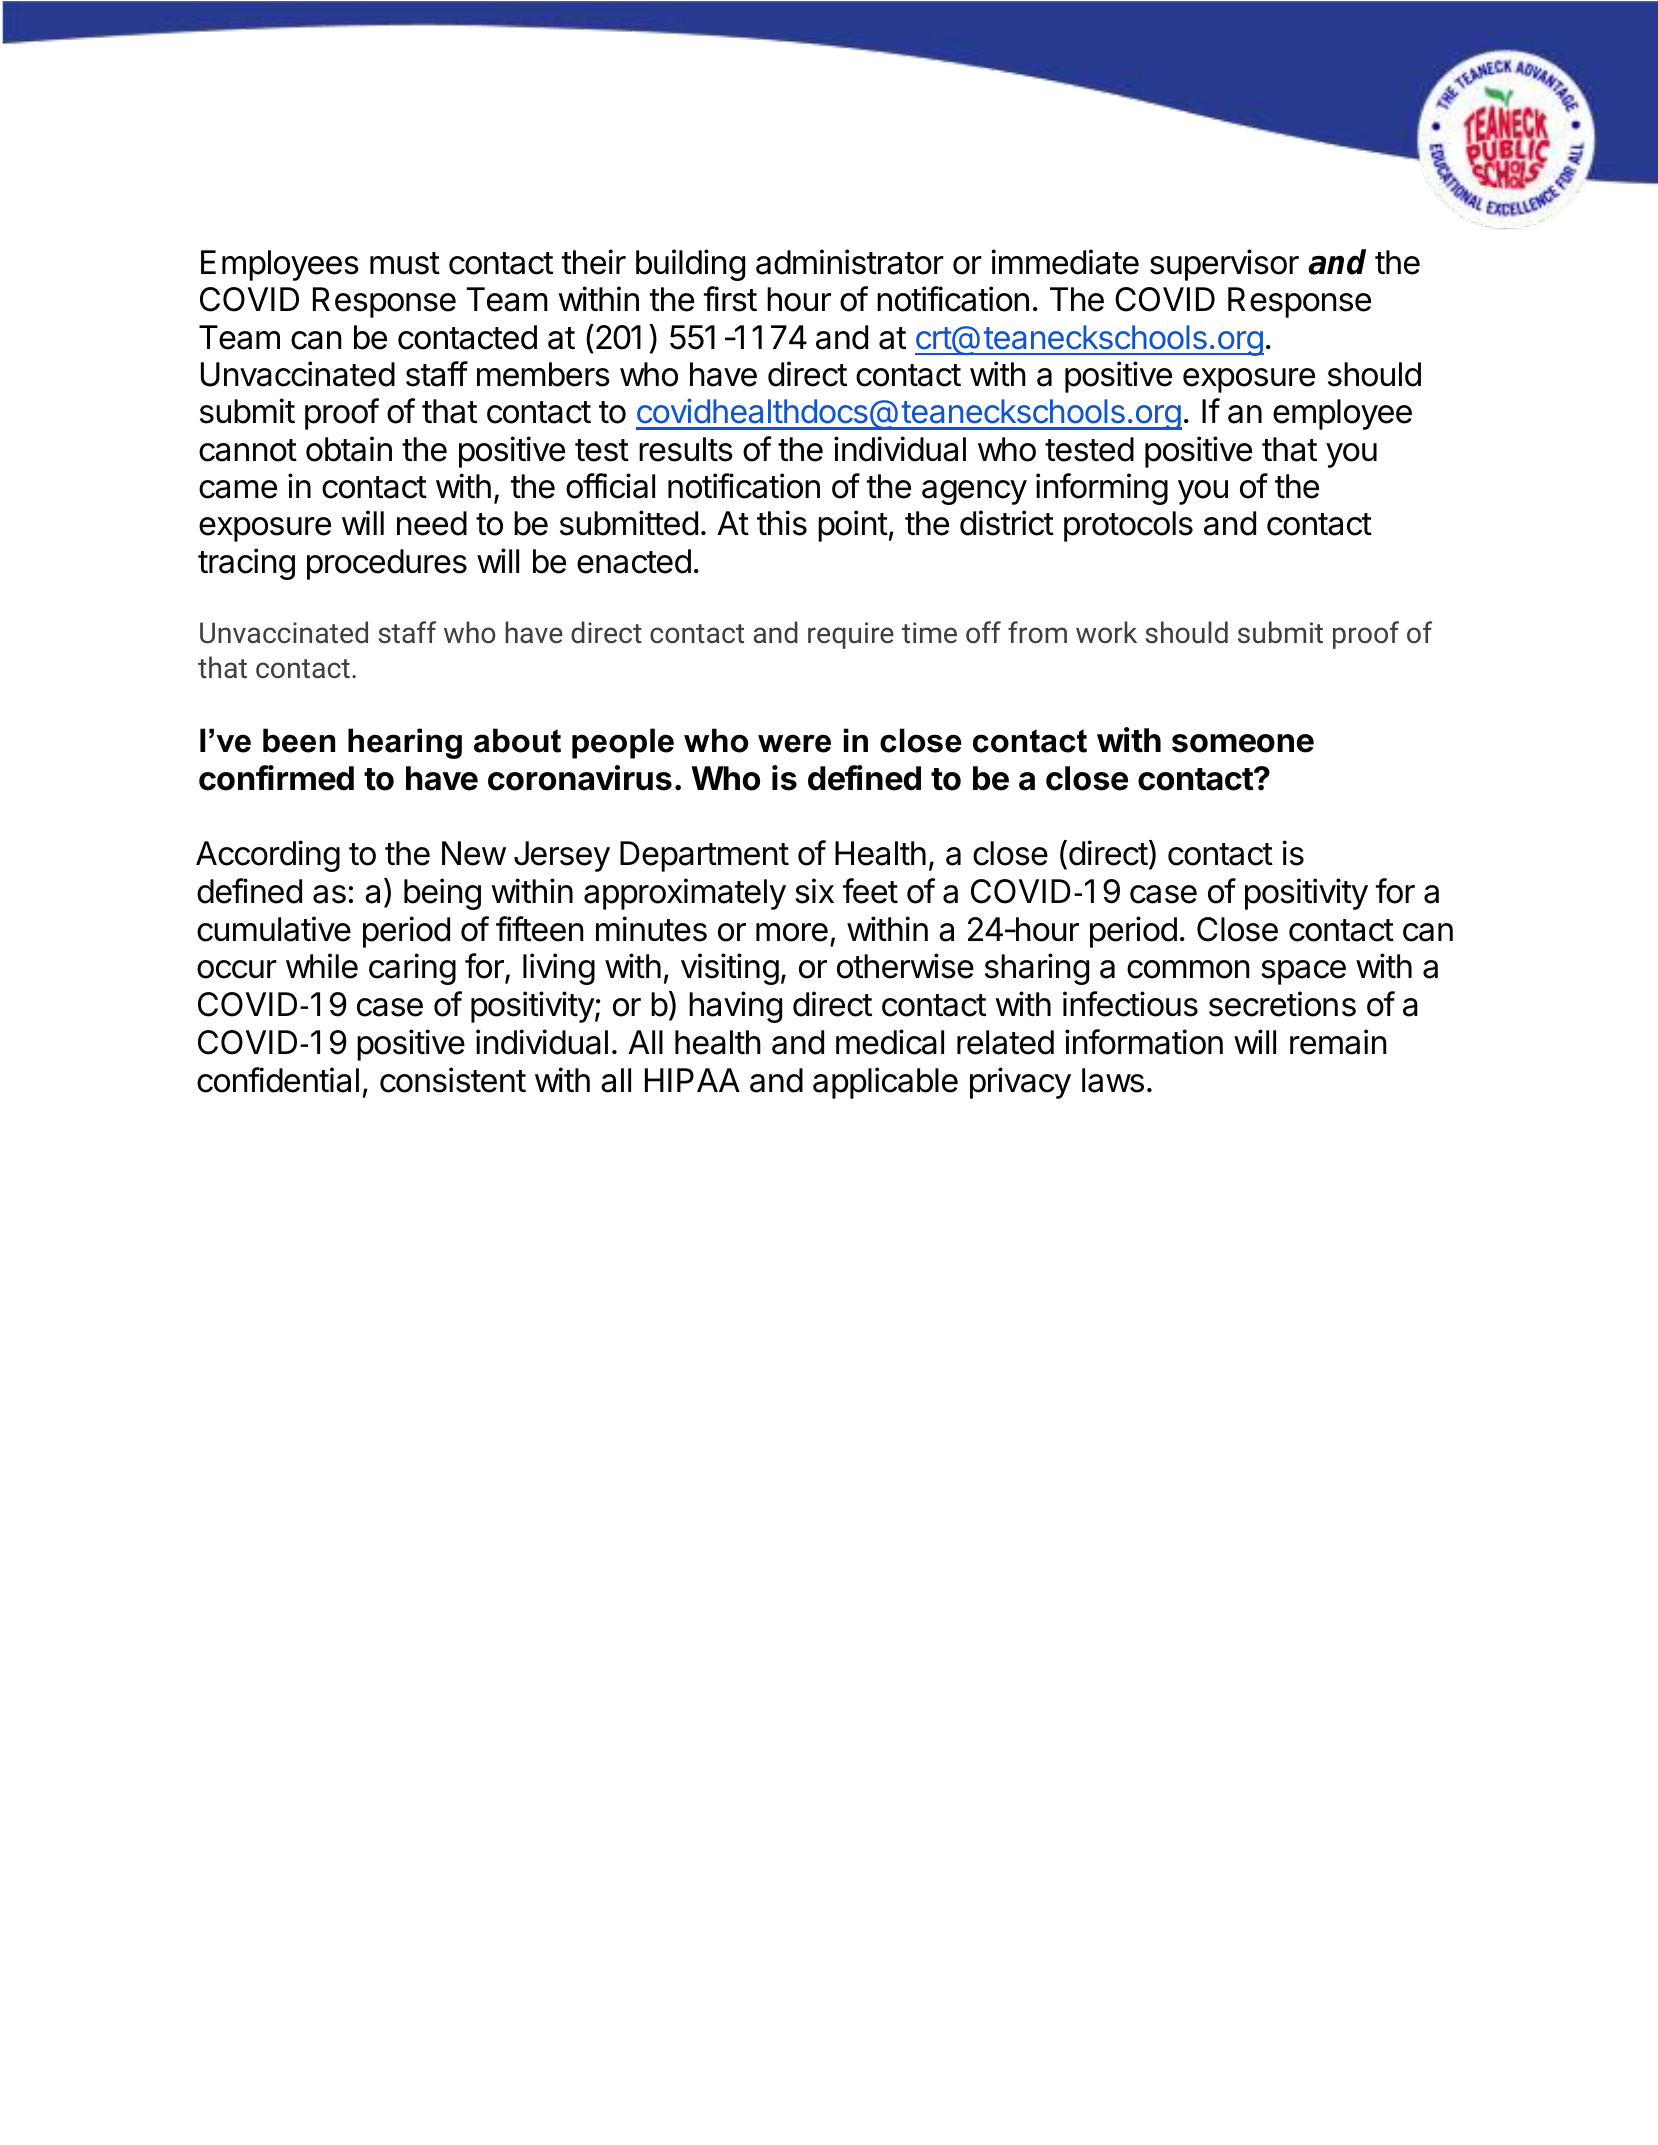 This screenshot has height=2145, width=1658. Describe the element at coordinates (794, 743) in the screenshot. I see `were` at that location.
